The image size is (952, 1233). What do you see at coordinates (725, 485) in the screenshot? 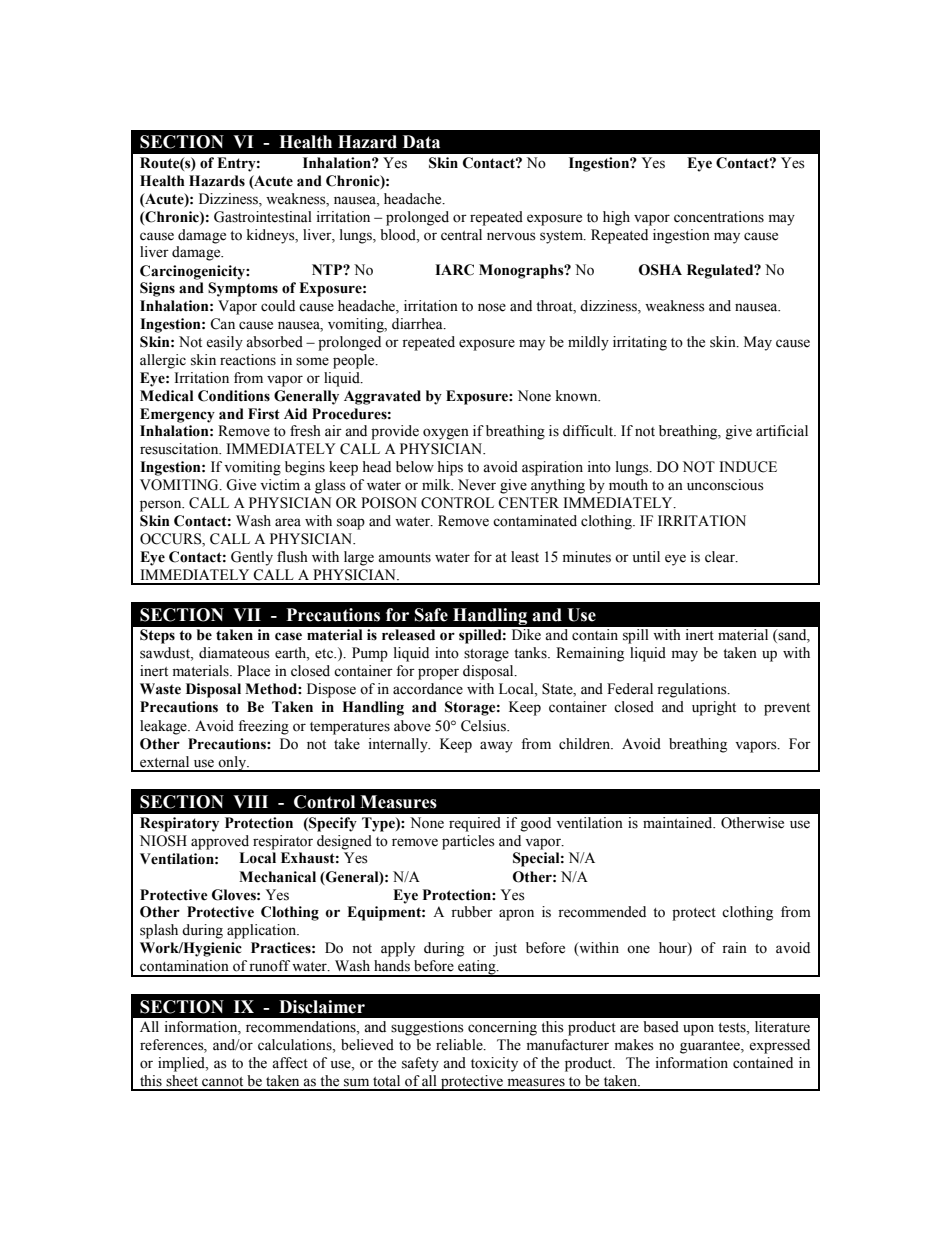
I see `unconscious` at bounding box center [725, 485].
